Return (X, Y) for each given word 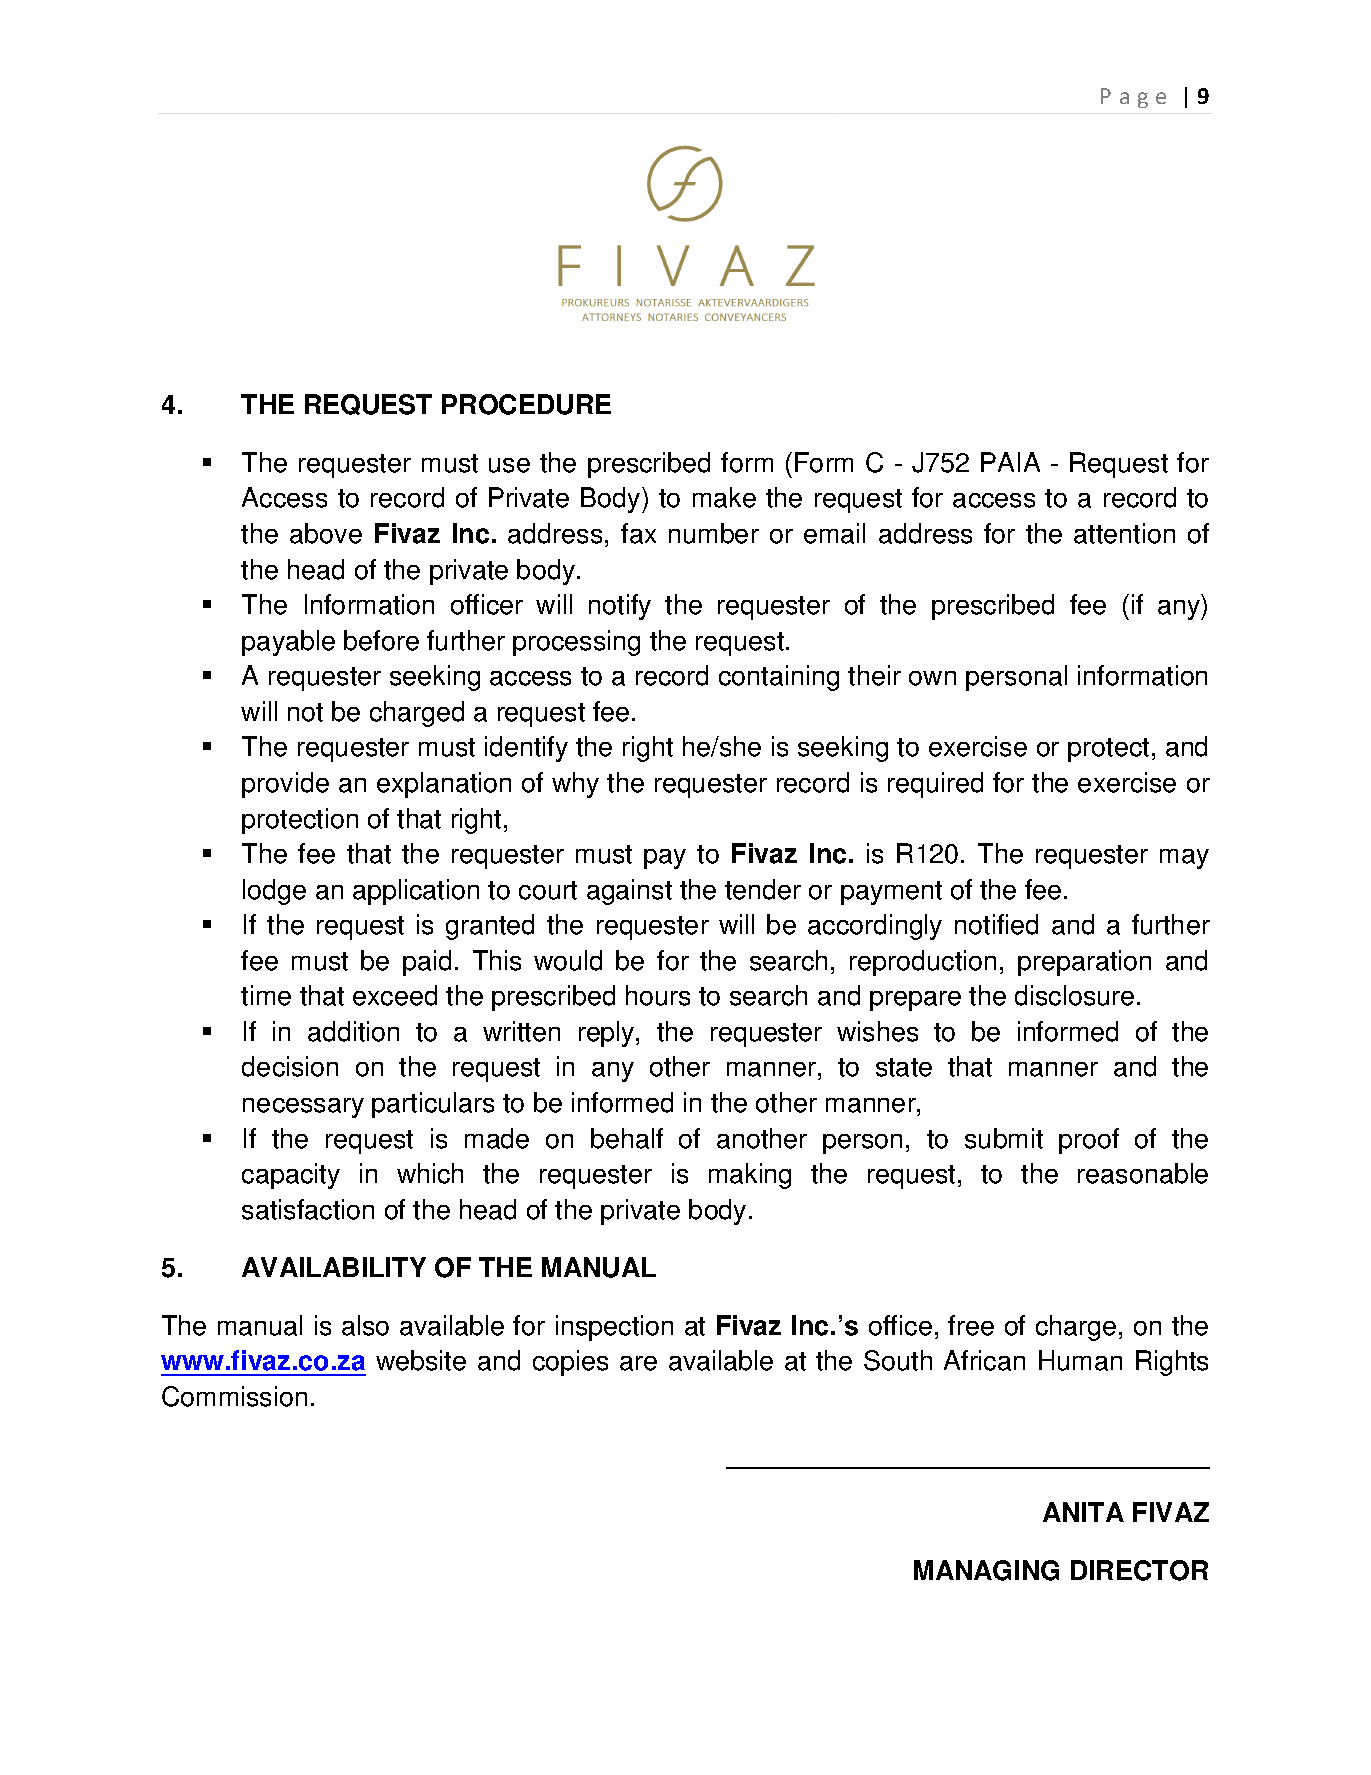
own (932, 678)
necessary (303, 1108)
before (381, 640)
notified (996, 924)
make (724, 497)
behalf (627, 1138)
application (416, 892)
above (326, 533)
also (365, 1325)
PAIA (1010, 462)
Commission (234, 1396)
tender (763, 889)
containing (779, 678)
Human (1080, 1360)
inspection (614, 1328)
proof (1089, 1141)
